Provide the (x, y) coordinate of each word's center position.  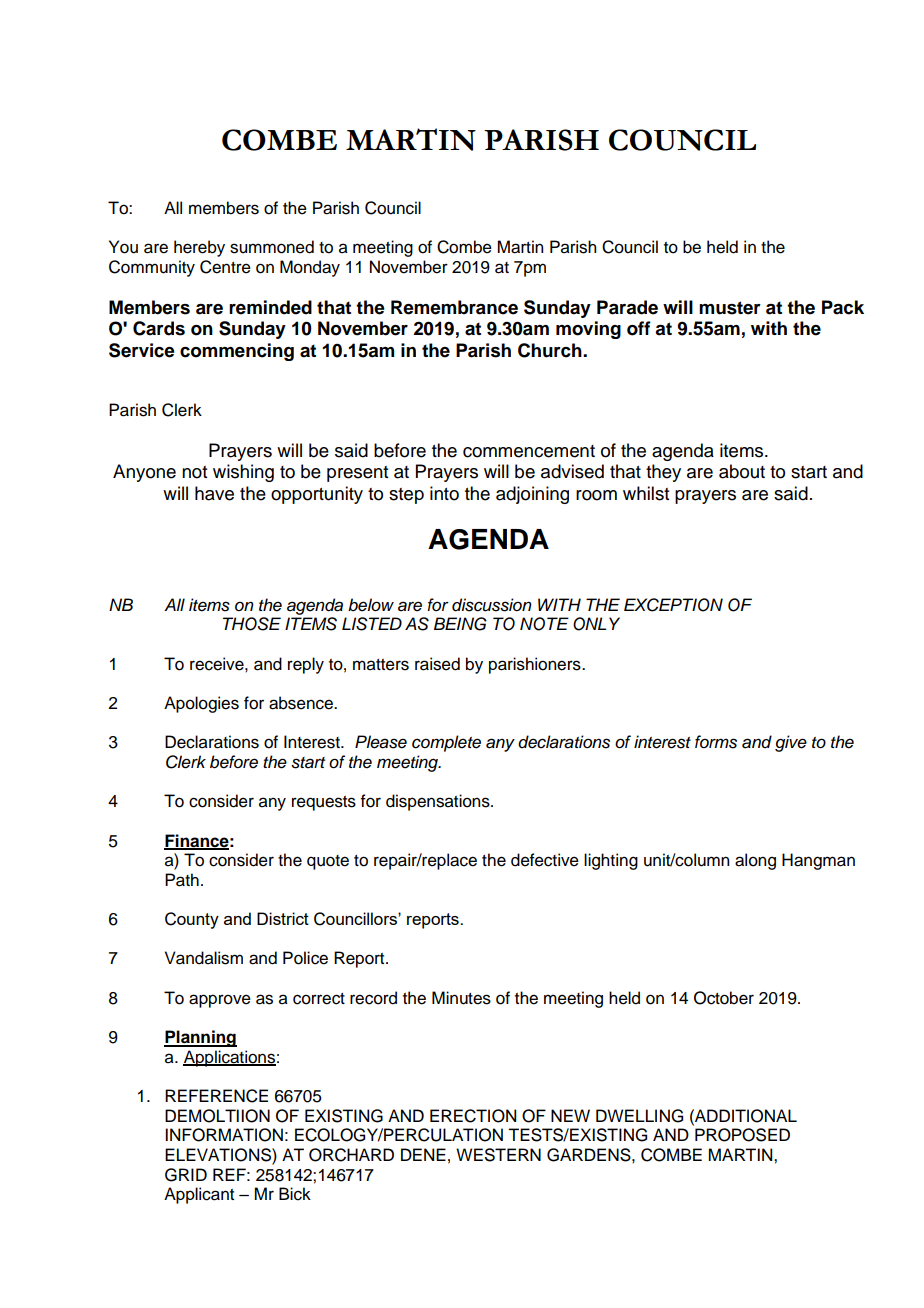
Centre (225, 267)
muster (730, 308)
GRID (186, 1175)
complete (446, 743)
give (791, 743)
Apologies (201, 704)
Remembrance (454, 307)
